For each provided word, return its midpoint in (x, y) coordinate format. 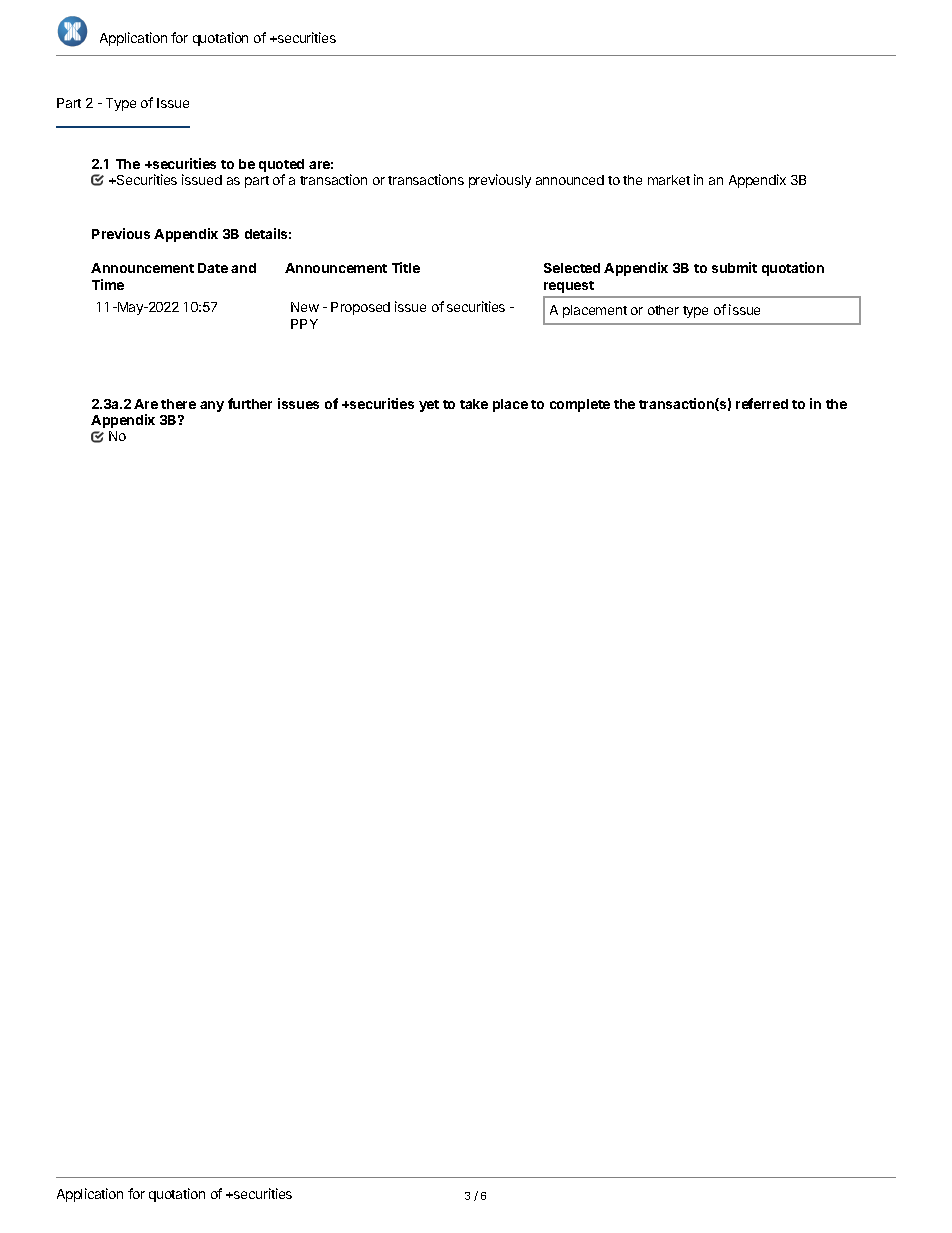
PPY (304, 324)
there (178, 404)
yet (429, 406)
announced (570, 180)
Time (108, 284)
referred (762, 403)
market (669, 180)
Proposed (360, 308)
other (663, 310)
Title (406, 267)
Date (213, 268)
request (569, 287)
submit (734, 267)
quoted (281, 165)
